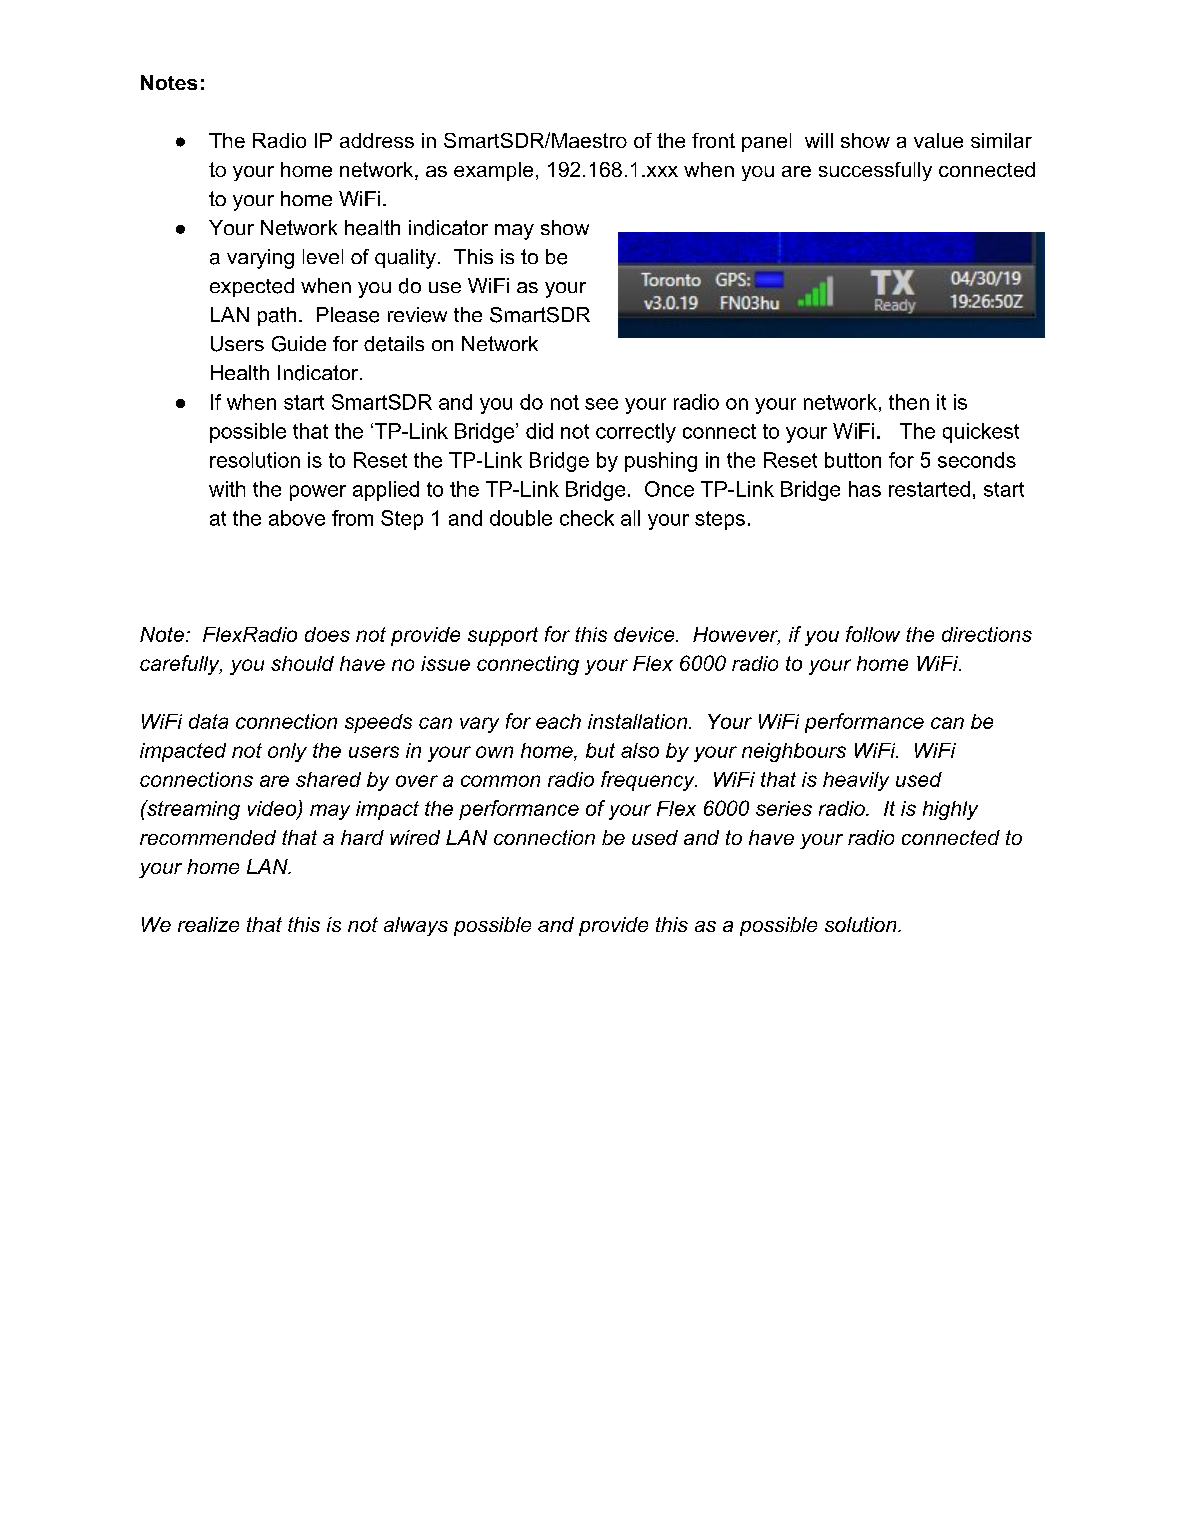 The image size is (1184, 1533). What do you see at coordinates (493, 171) in the document?
I see `example` at bounding box center [493, 171].
